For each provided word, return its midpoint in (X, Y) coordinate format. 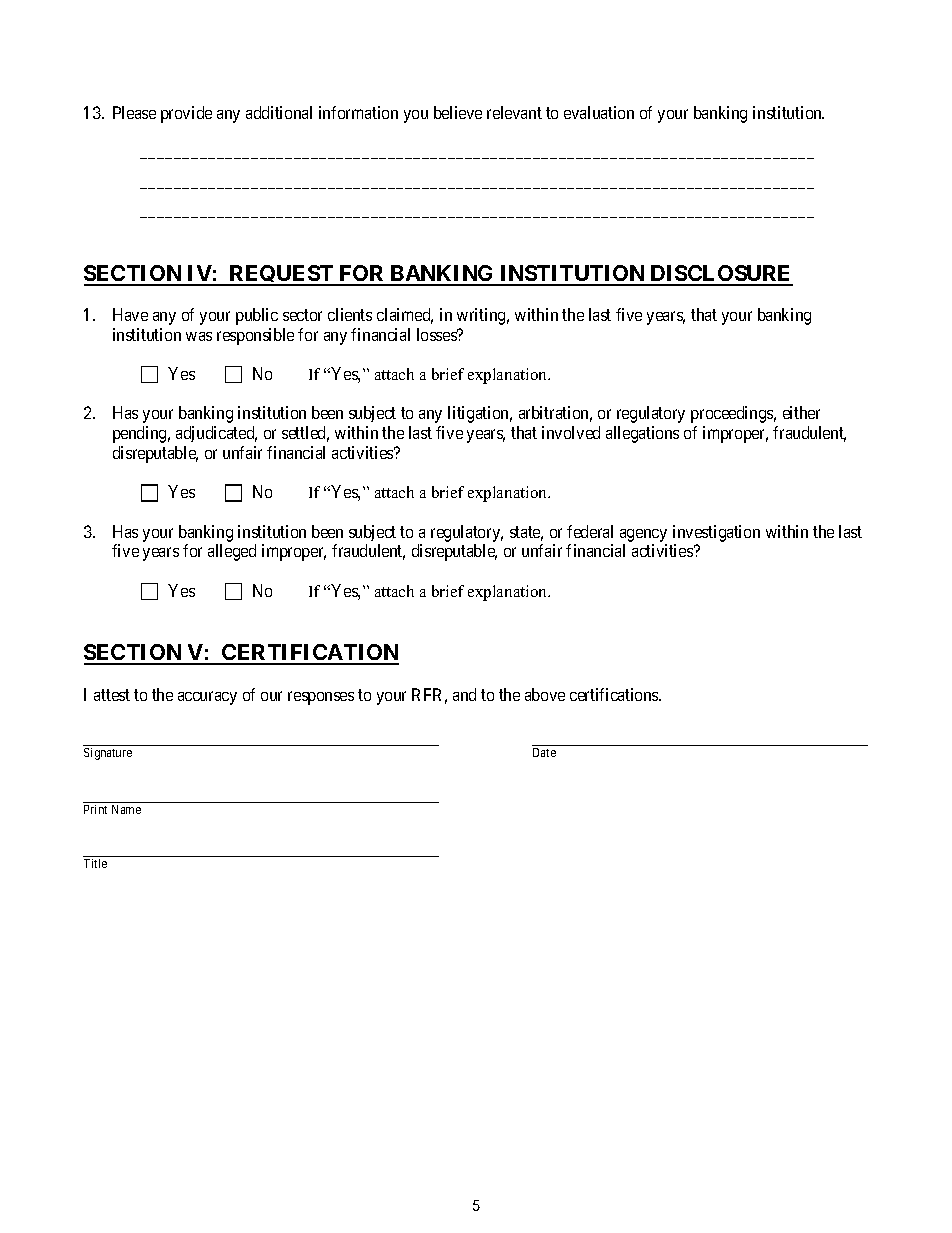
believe (458, 112)
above (545, 694)
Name (126, 809)
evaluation (599, 112)
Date (544, 752)
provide (186, 114)
